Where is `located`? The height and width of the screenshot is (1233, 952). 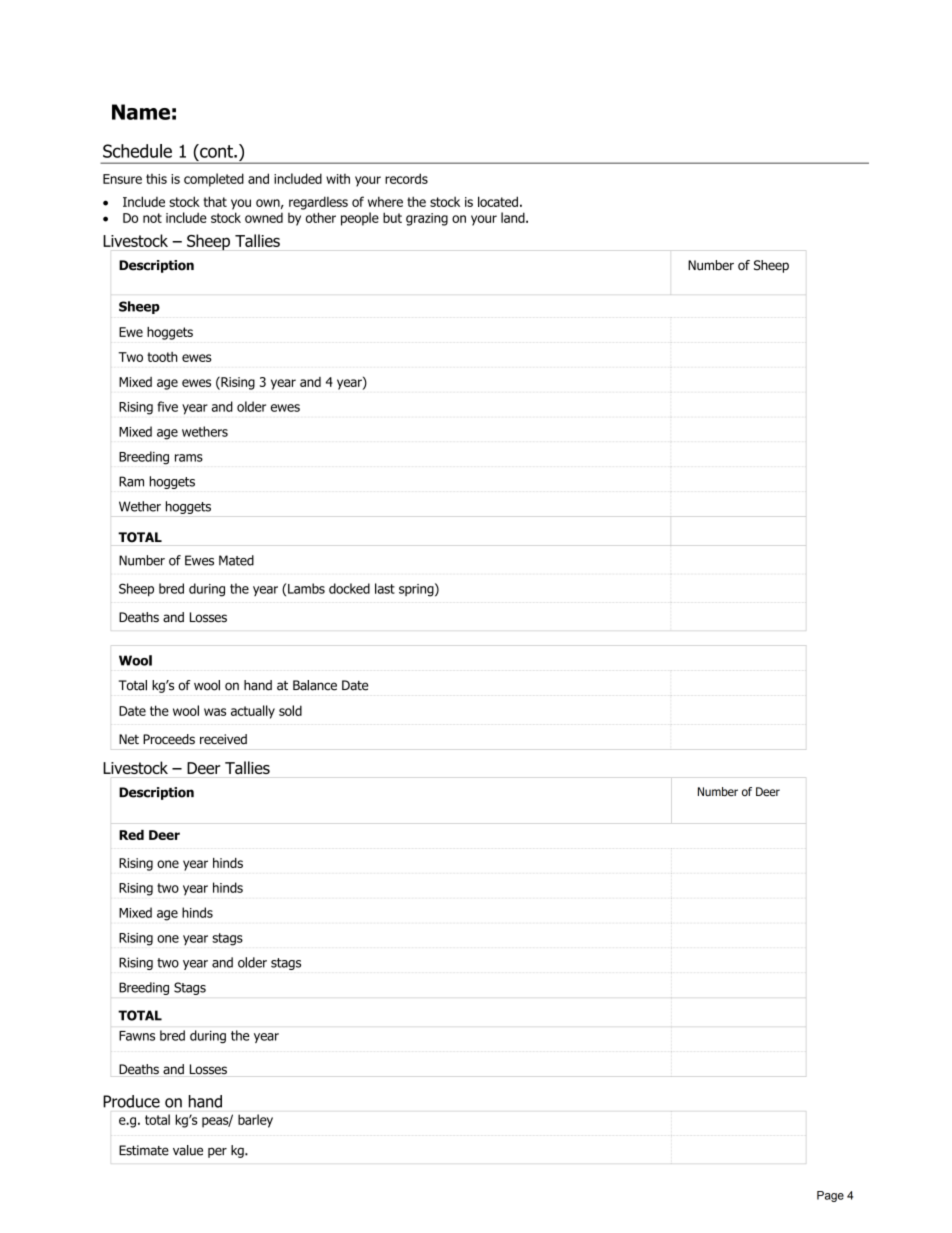
located is located at coordinates (498, 201).
